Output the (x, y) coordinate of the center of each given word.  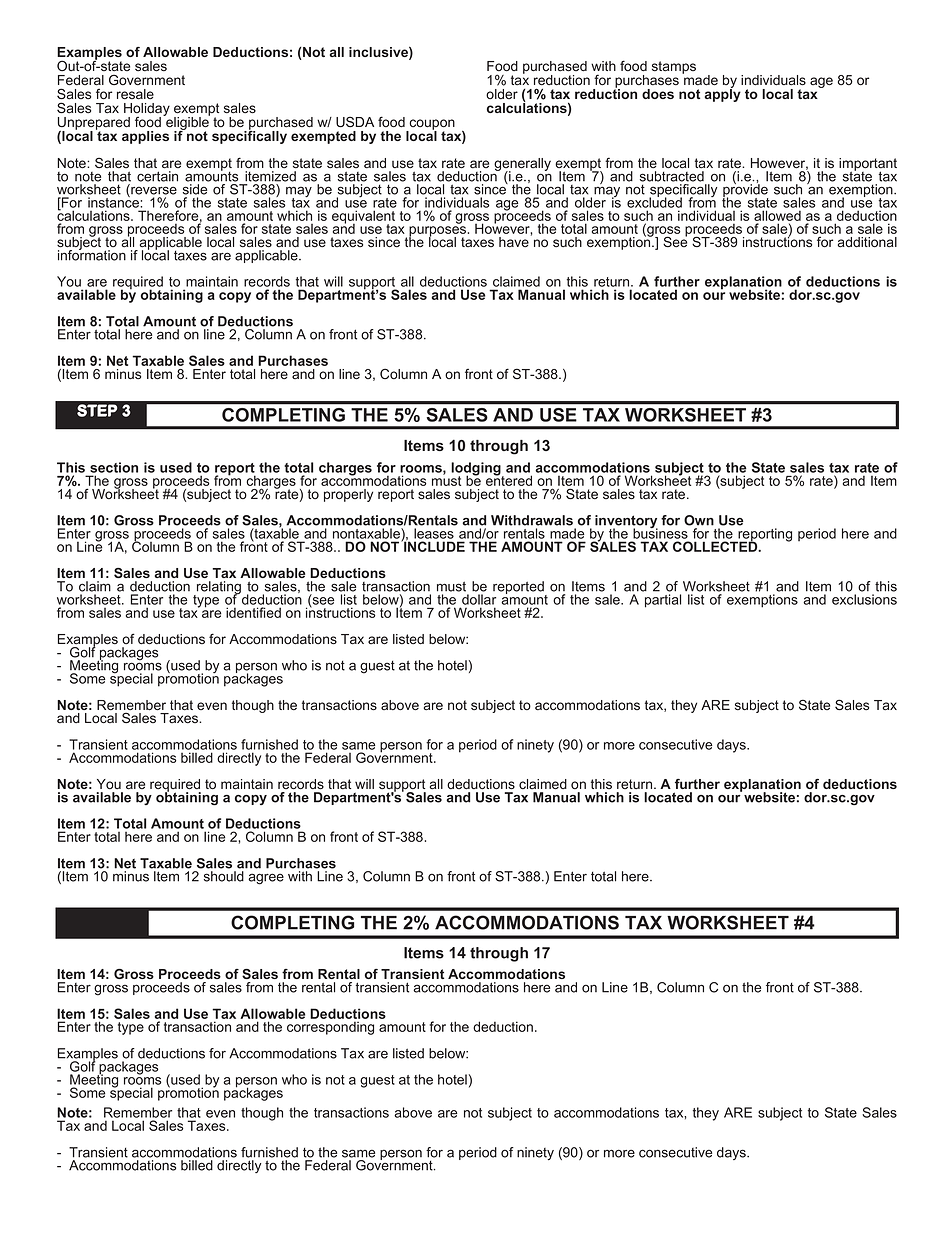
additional (867, 242)
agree (266, 879)
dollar (479, 599)
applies (145, 137)
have (514, 242)
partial (663, 601)
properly (348, 495)
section (114, 467)
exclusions (864, 599)
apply (723, 94)
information (92, 254)
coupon (431, 125)
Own (699, 520)
